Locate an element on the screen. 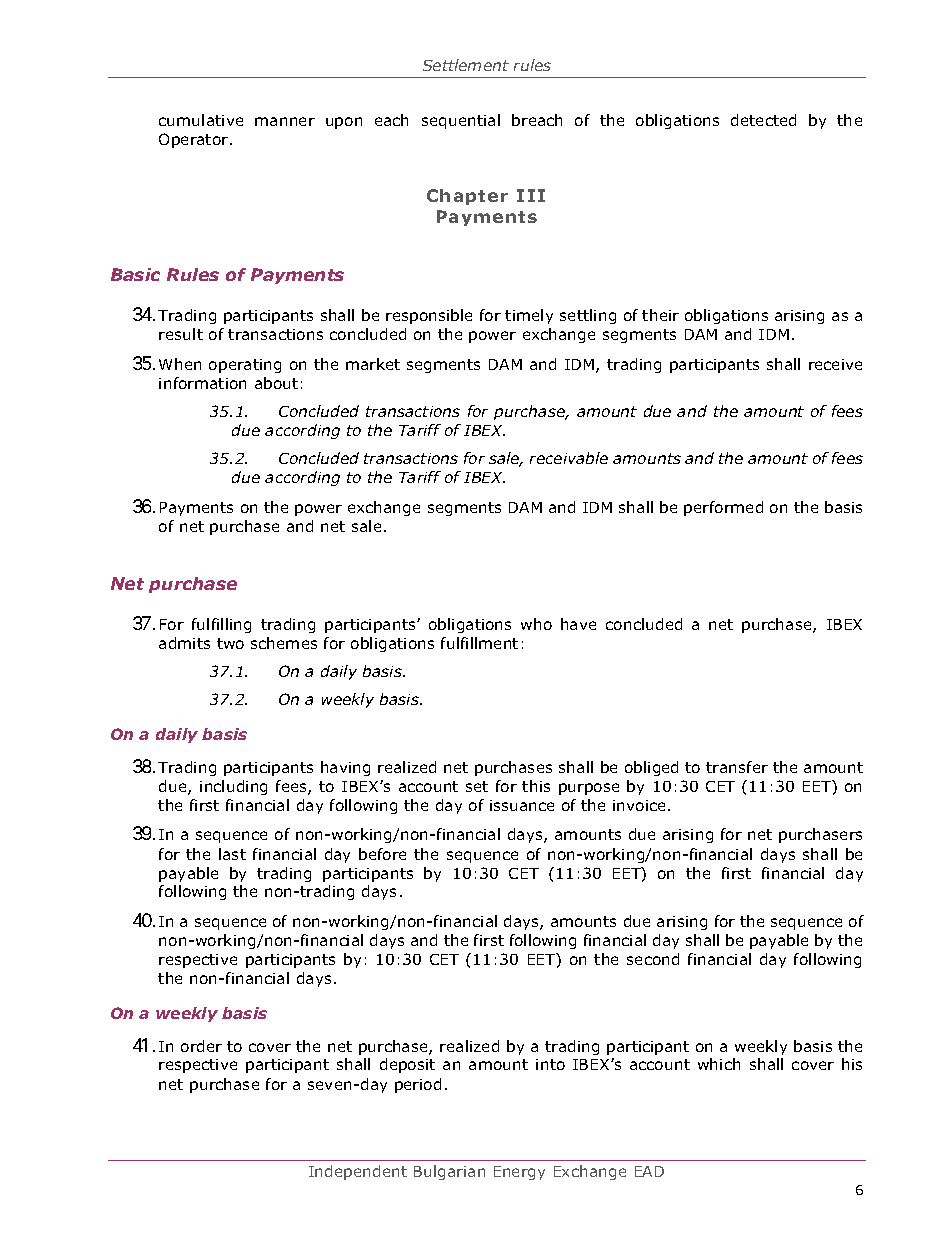 The image size is (952, 1233). order is located at coordinates (201, 1046).
